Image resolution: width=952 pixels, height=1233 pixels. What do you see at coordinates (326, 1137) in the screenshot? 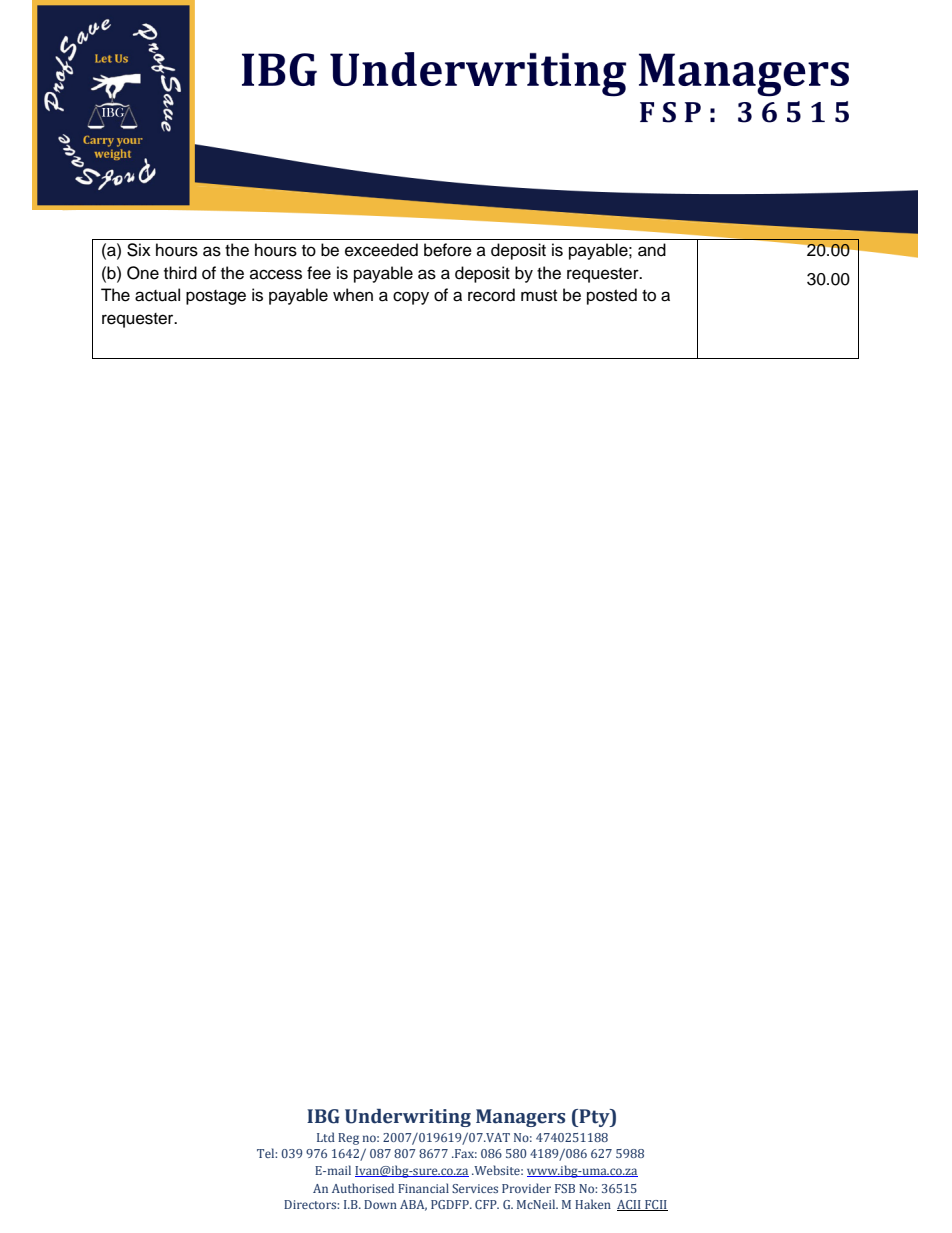
I see `Ltd` at bounding box center [326, 1137].
